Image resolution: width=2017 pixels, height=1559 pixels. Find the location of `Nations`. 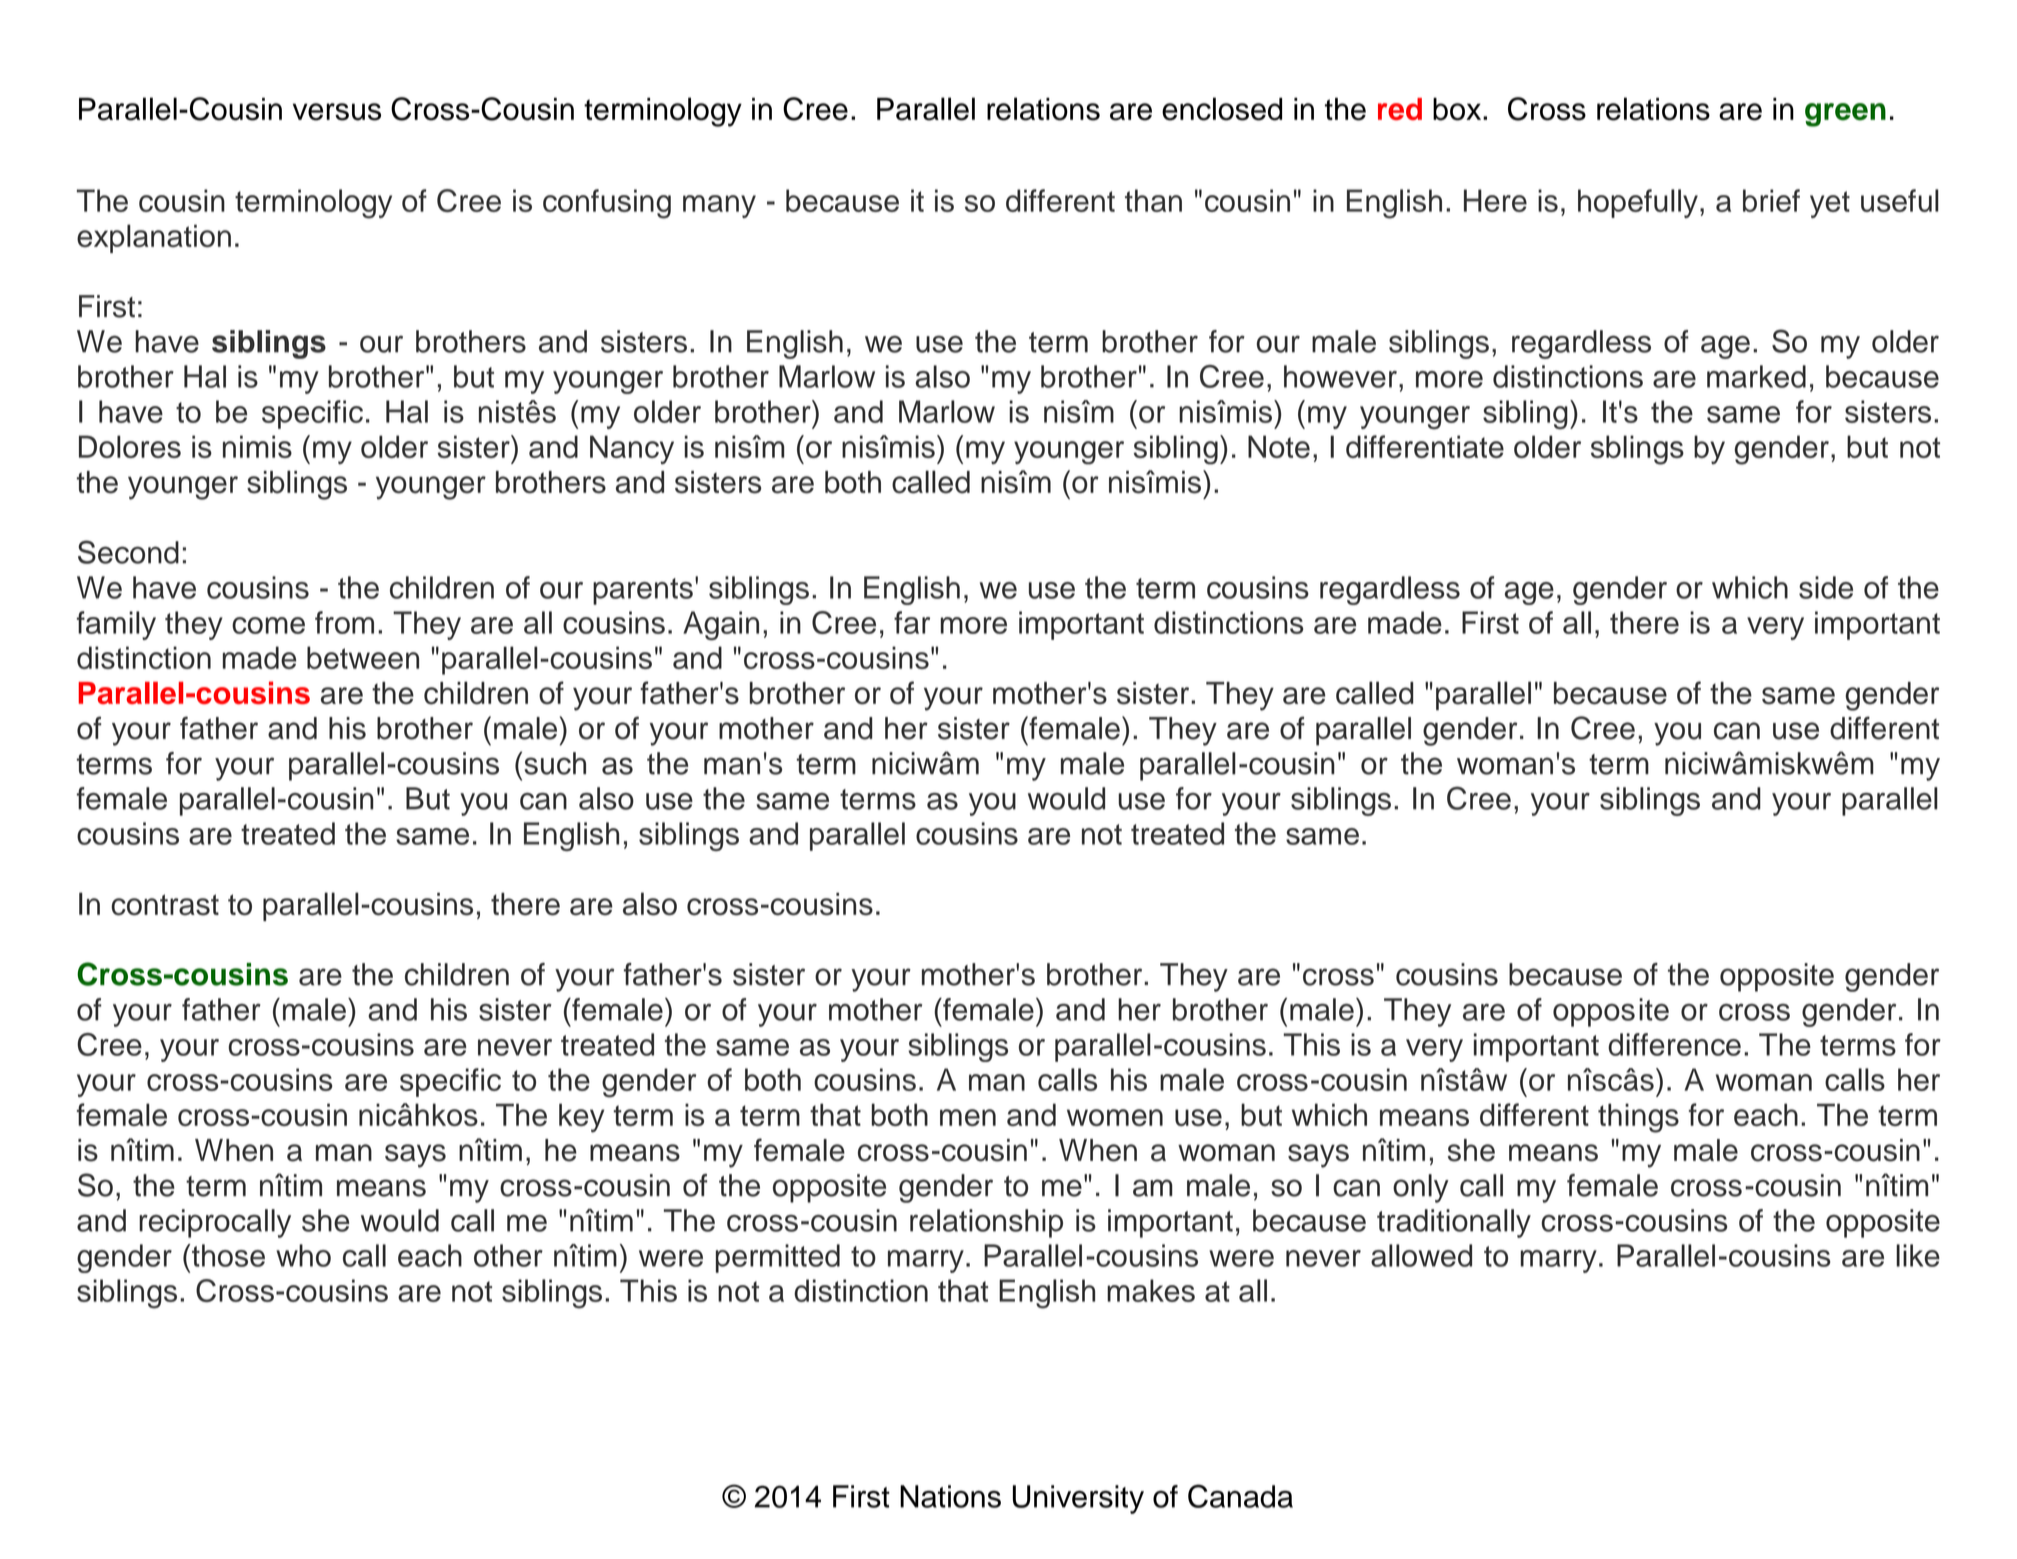

Nations is located at coordinates (950, 1496).
